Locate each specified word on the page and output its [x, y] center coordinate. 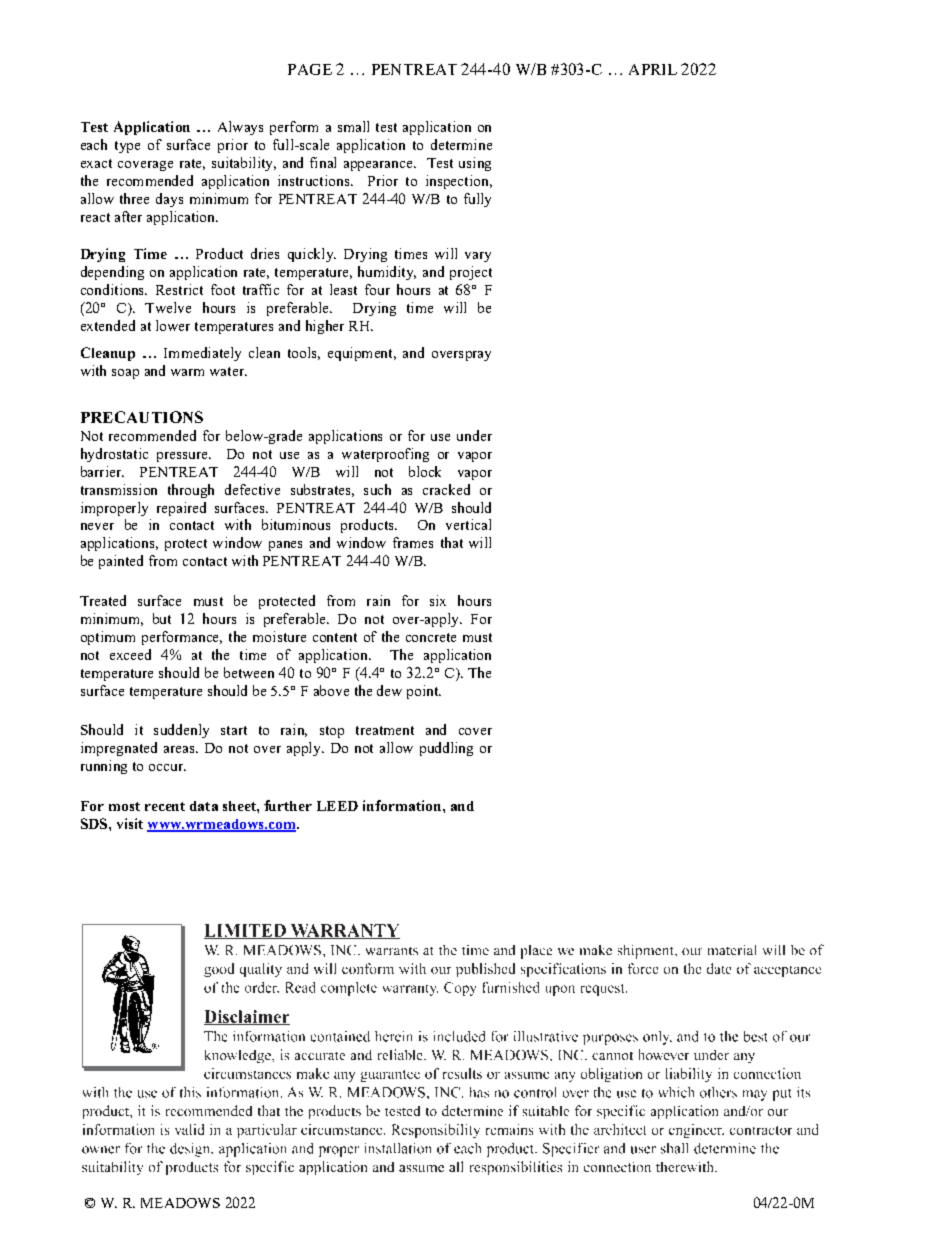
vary [478, 257]
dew [389, 690]
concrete [431, 637]
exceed [130, 654]
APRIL [653, 69]
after [128, 216]
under [474, 435]
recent [165, 806]
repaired [181, 509]
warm [187, 372]
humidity [387, 273]
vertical [468, 524]
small [353, 126]
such [377, 489]
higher [325, 327]
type [127, 147]
